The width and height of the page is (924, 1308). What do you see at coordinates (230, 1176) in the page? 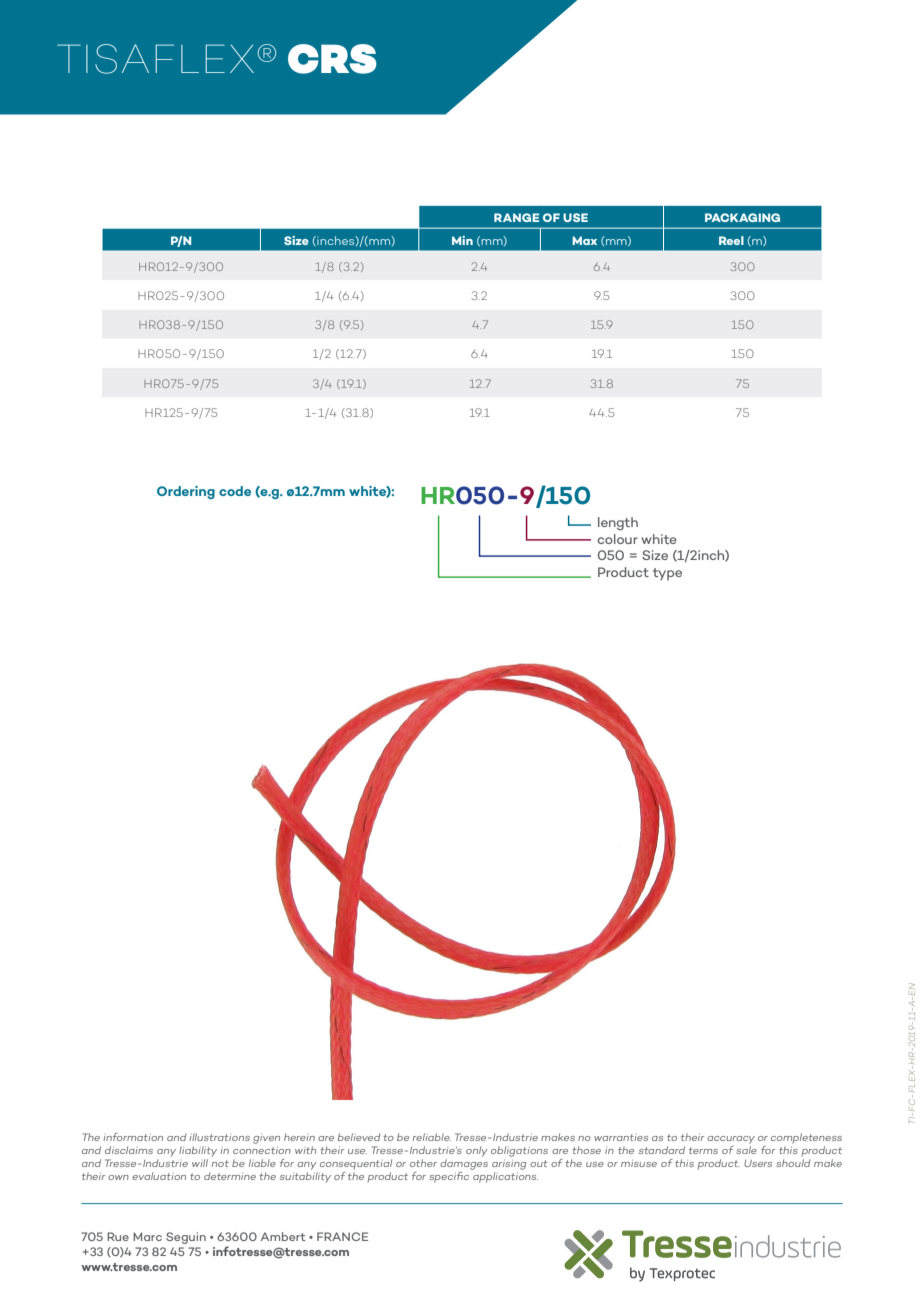
I see `determine` at bounding box center [230, 1176].
